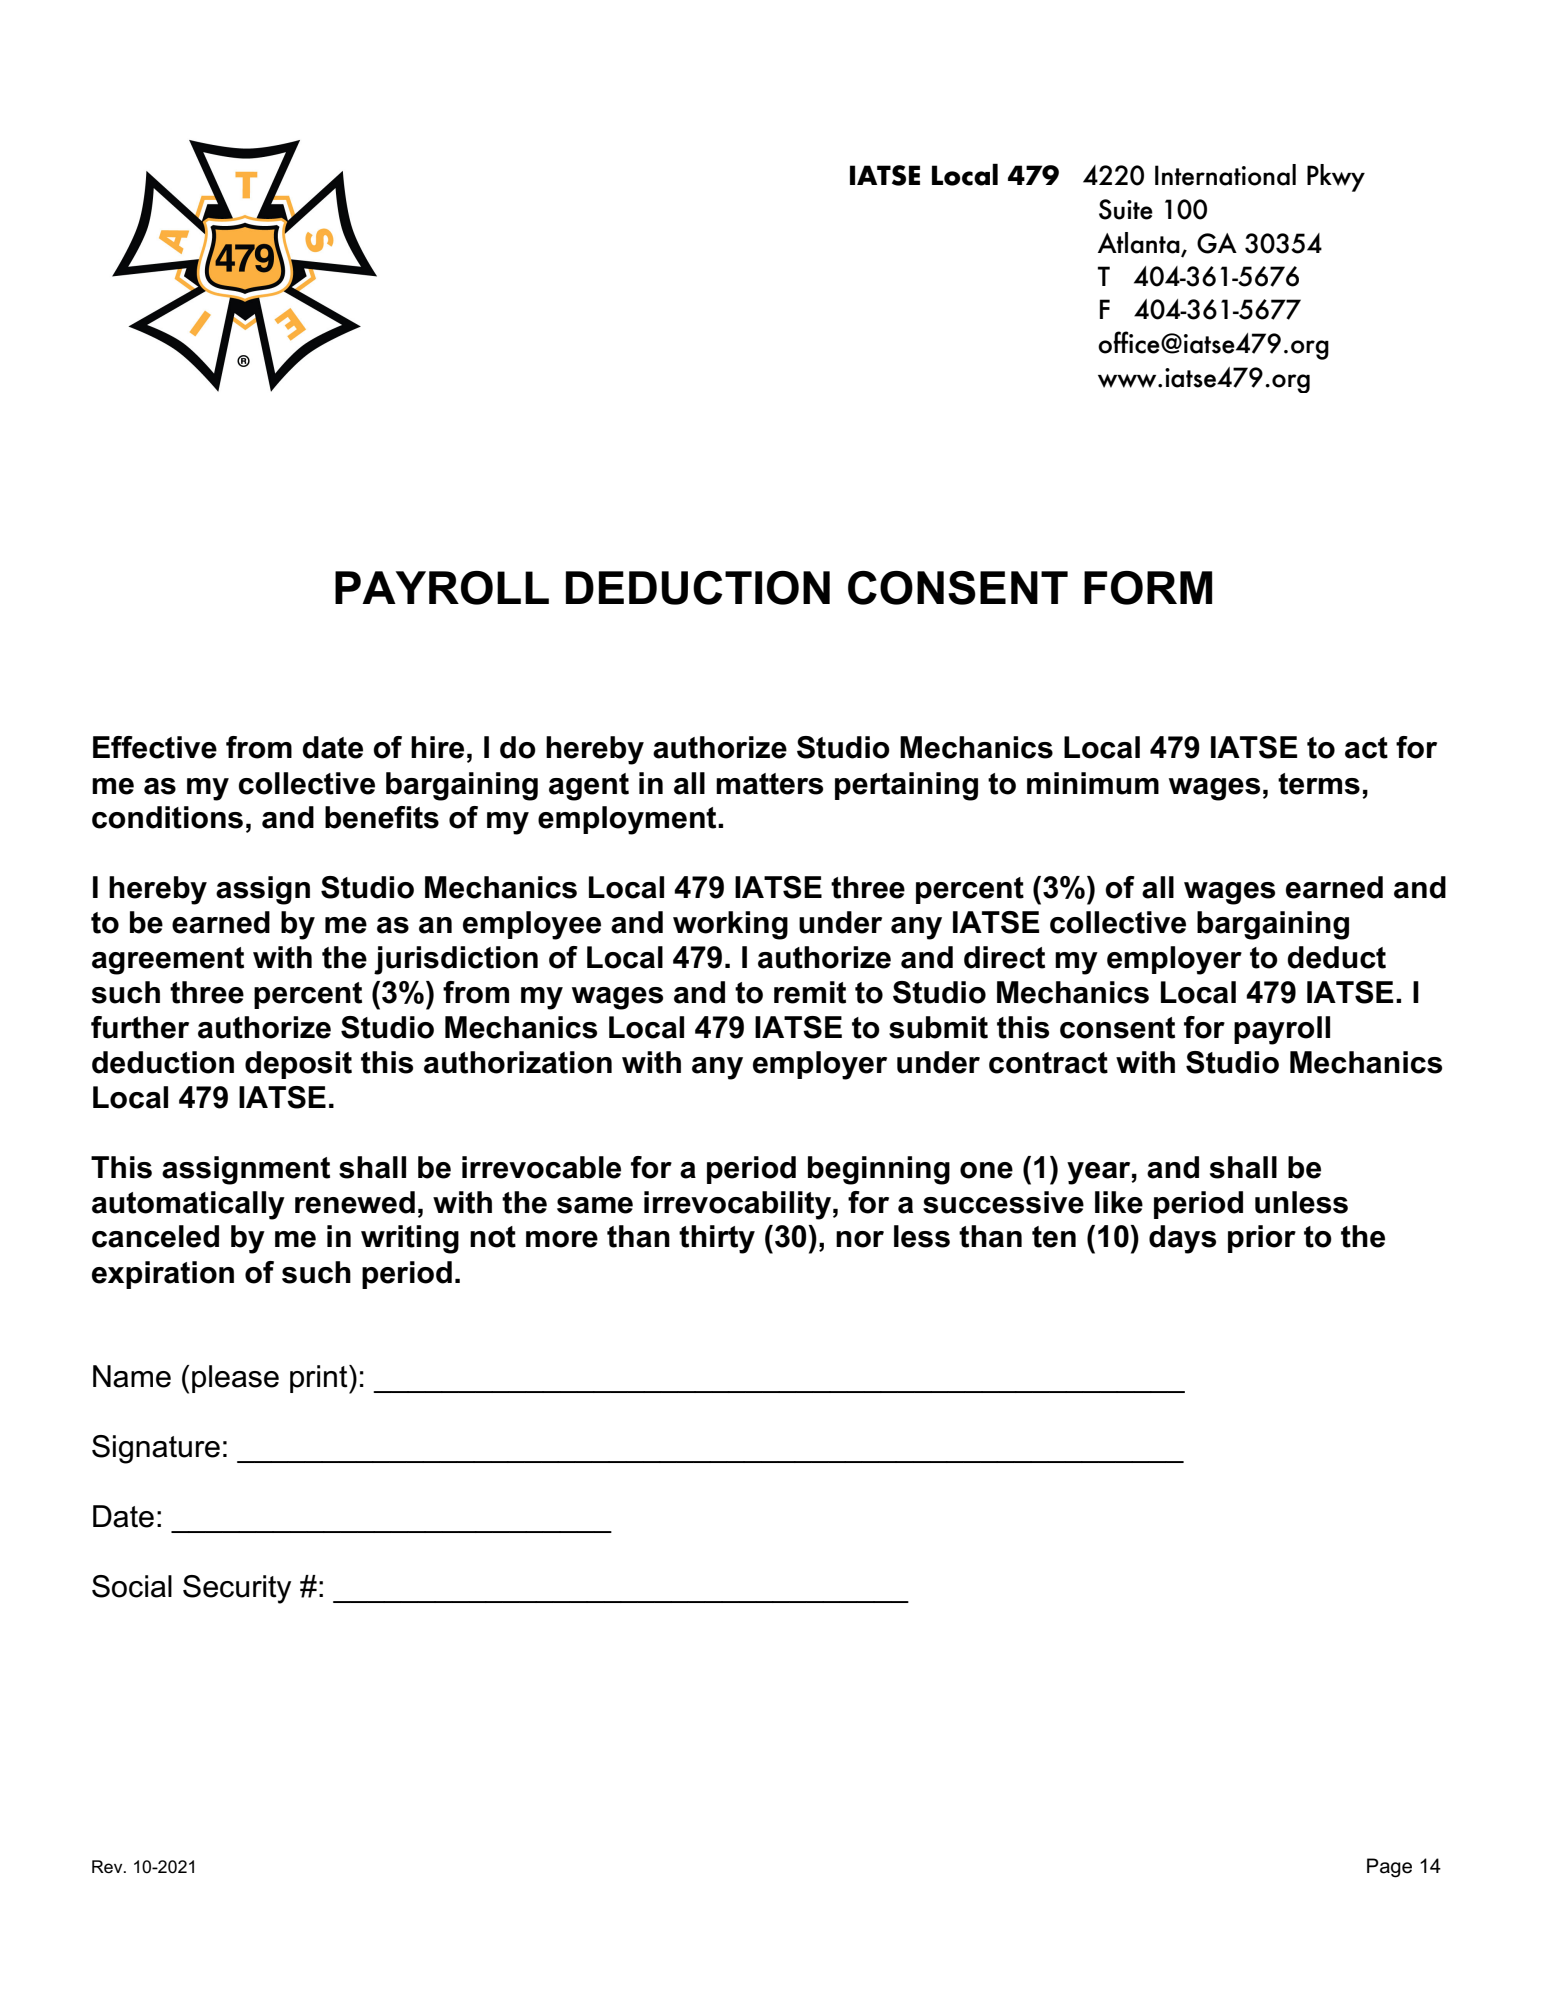 This image has height=2004, width=1548. What do you see at coordinates (1262, 1239) in the image?
I see `prior` at bounding box center [1262, 1239].
